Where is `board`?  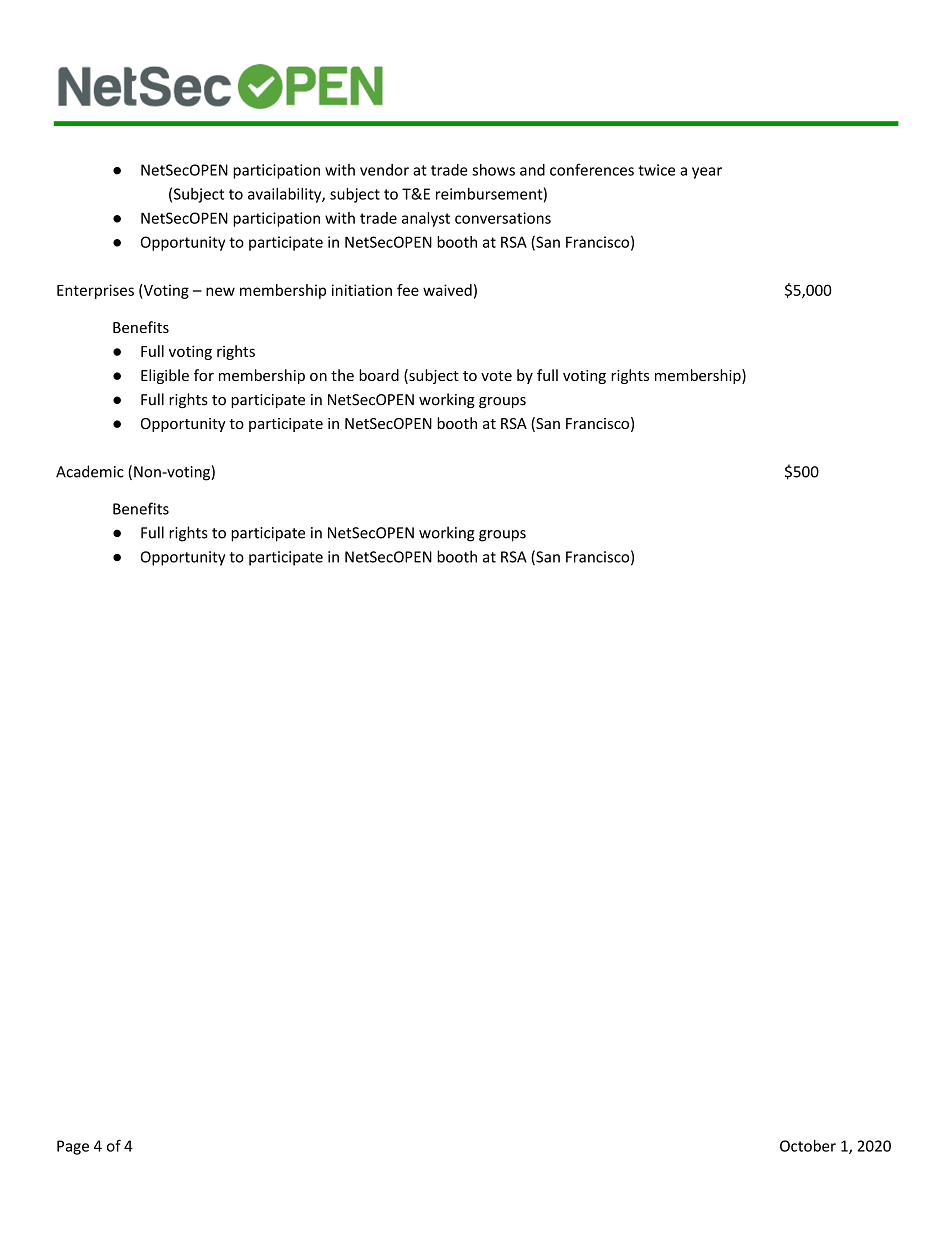 board is located at coordinates (379, 375).
